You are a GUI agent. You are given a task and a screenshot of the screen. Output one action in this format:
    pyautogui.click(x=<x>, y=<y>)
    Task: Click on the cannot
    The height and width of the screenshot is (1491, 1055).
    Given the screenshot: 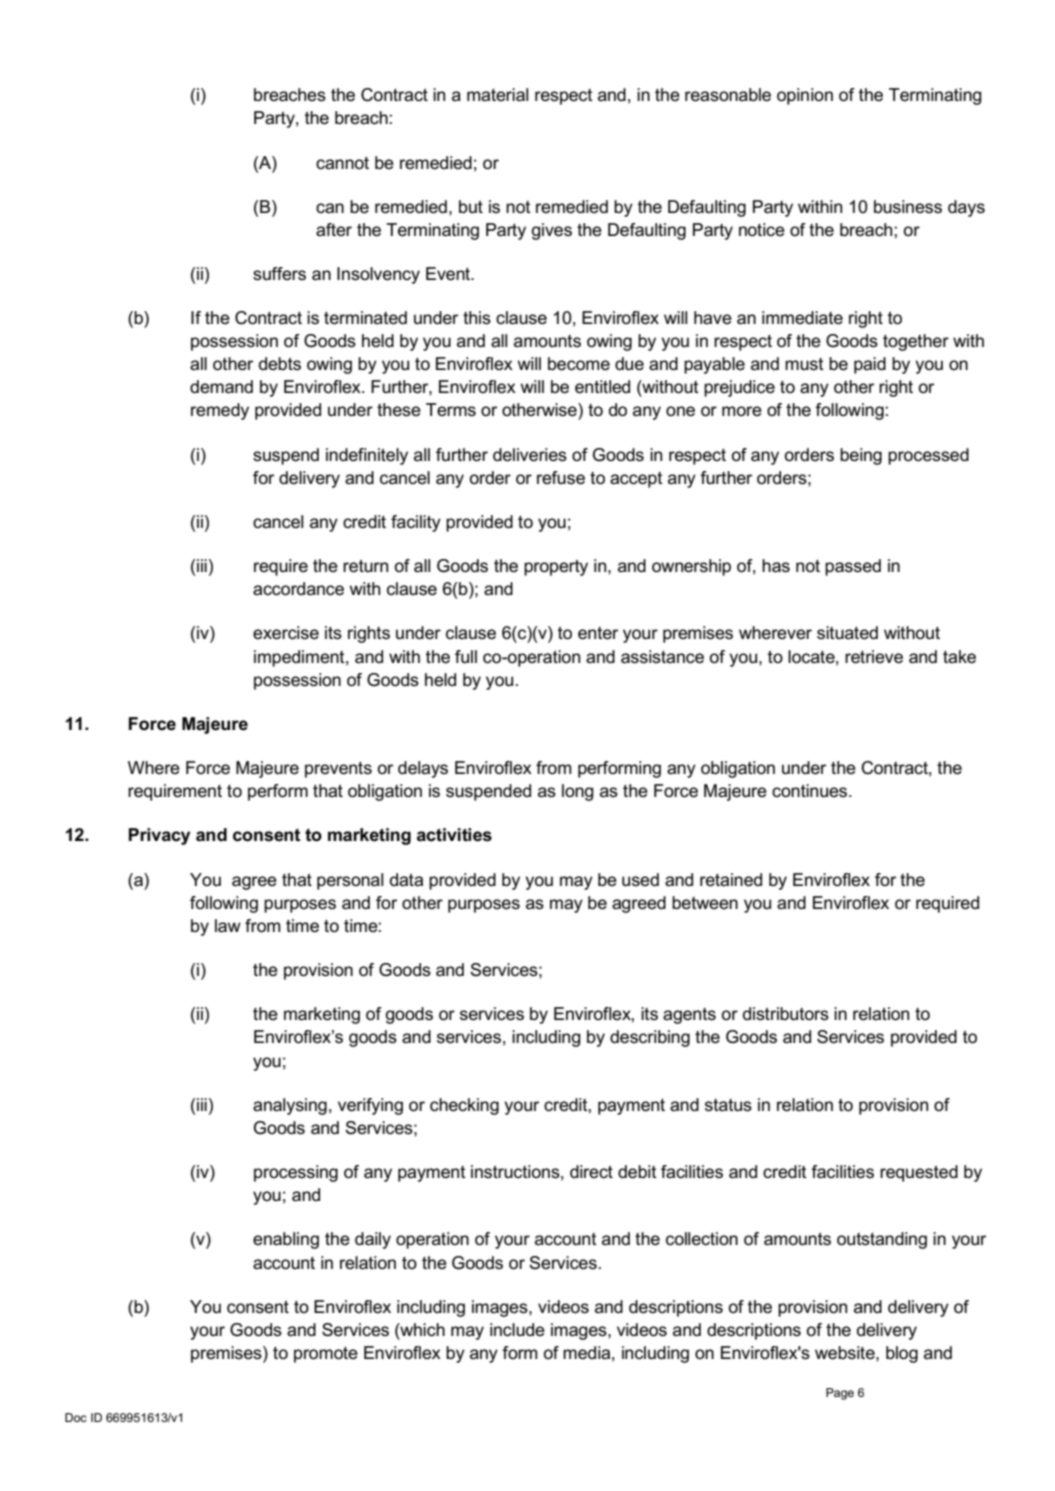 What is the action you would take?
    pyautogui.click(x=342, y=163)
